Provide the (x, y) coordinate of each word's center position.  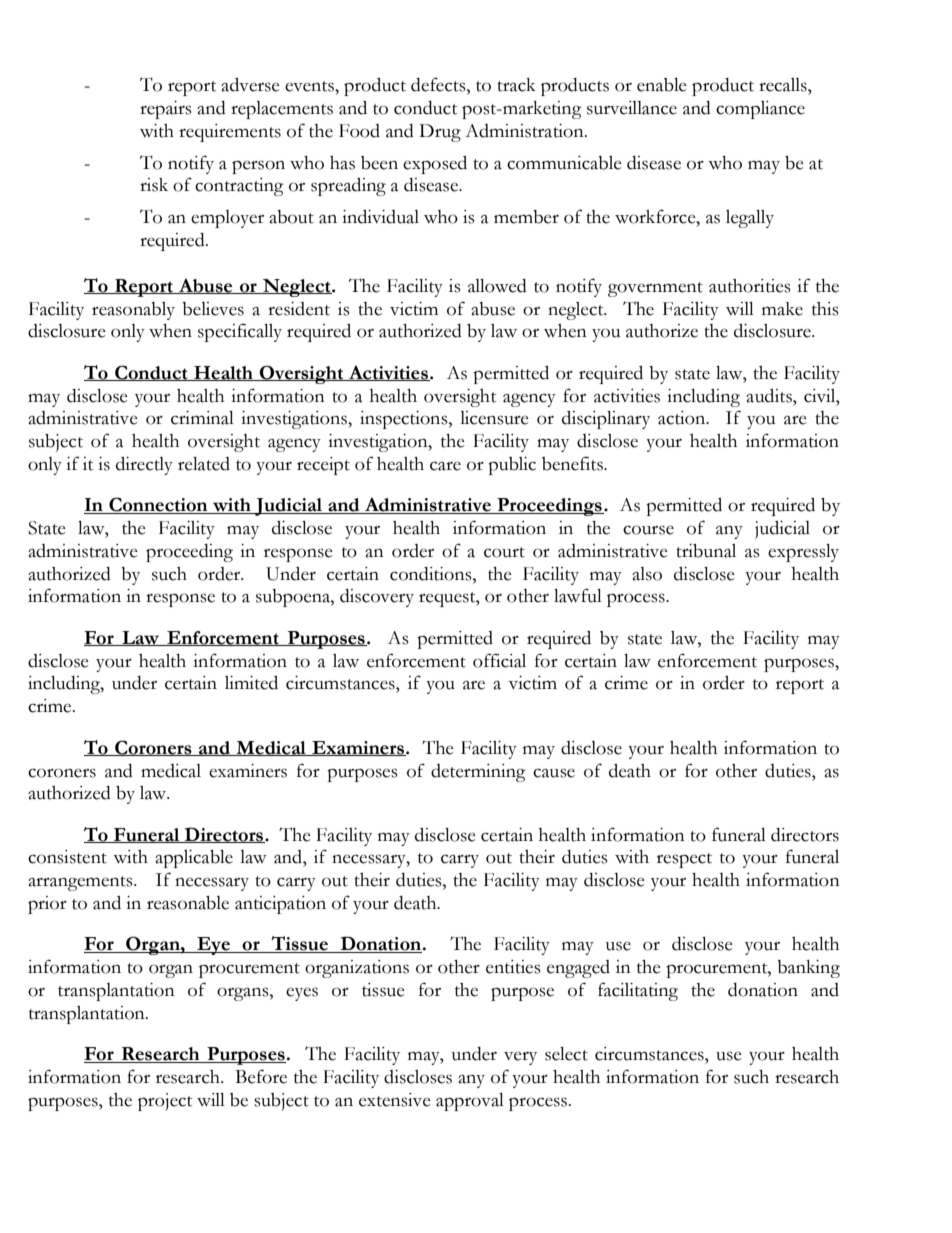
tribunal (706, 551)
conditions (432, 574)
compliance (760, 110)
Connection (158, 505)
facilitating (638, 991)
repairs (166, 110)
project (165, 1102)
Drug (440, 133)
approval (470, 1102)
